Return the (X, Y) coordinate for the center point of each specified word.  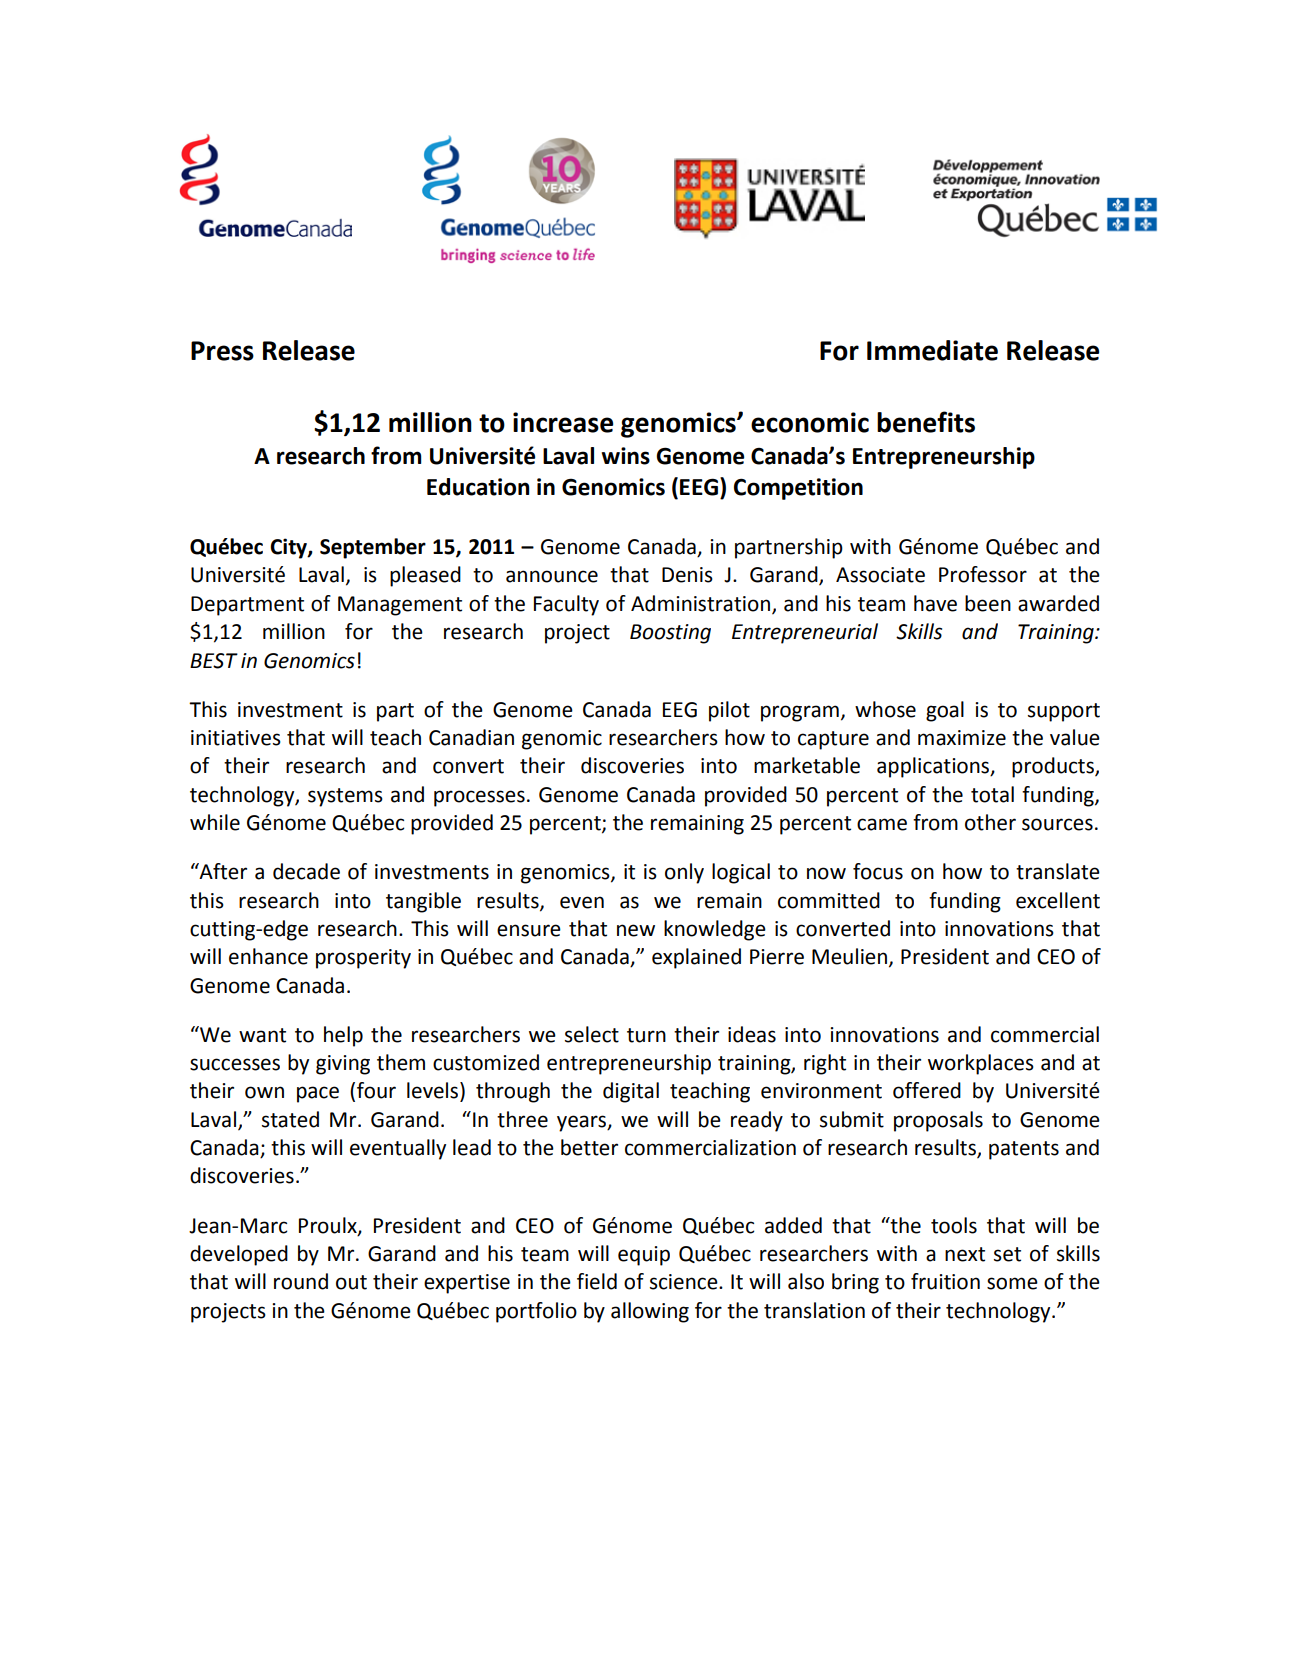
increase (563, 422)
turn (646, 1035)
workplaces (981, 1064)
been (988, 603)
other (990, 822)
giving (343, 1065)
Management (400, 606)
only (684, 873)
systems (345, 797)
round (301, 1281)
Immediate (932, 350)
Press (222, 351)
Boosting (670, 634)
